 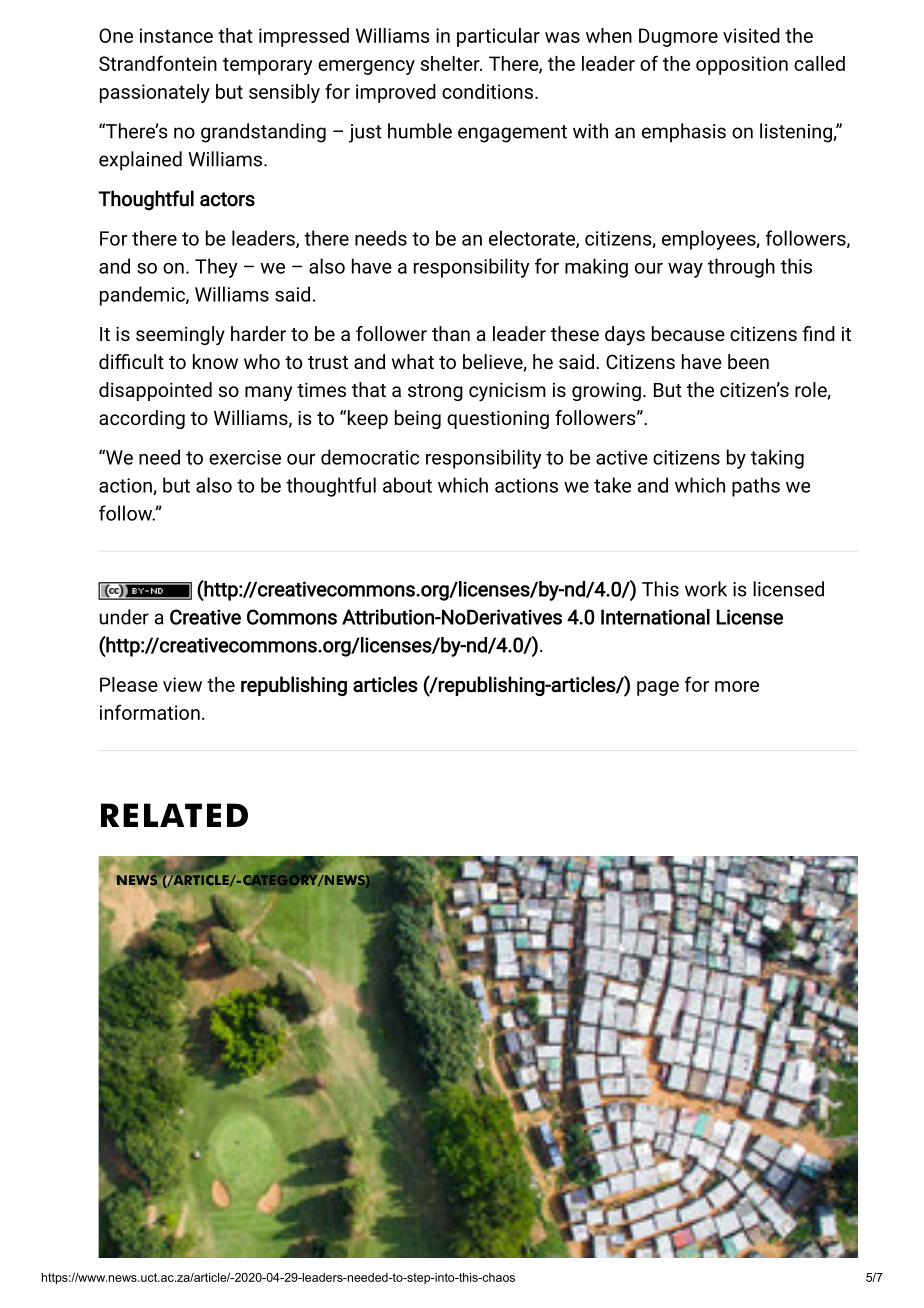 What do you see at coordinates (451, 63) in the screenshot?
I see `shelter` at bounding box center [451, 63].
